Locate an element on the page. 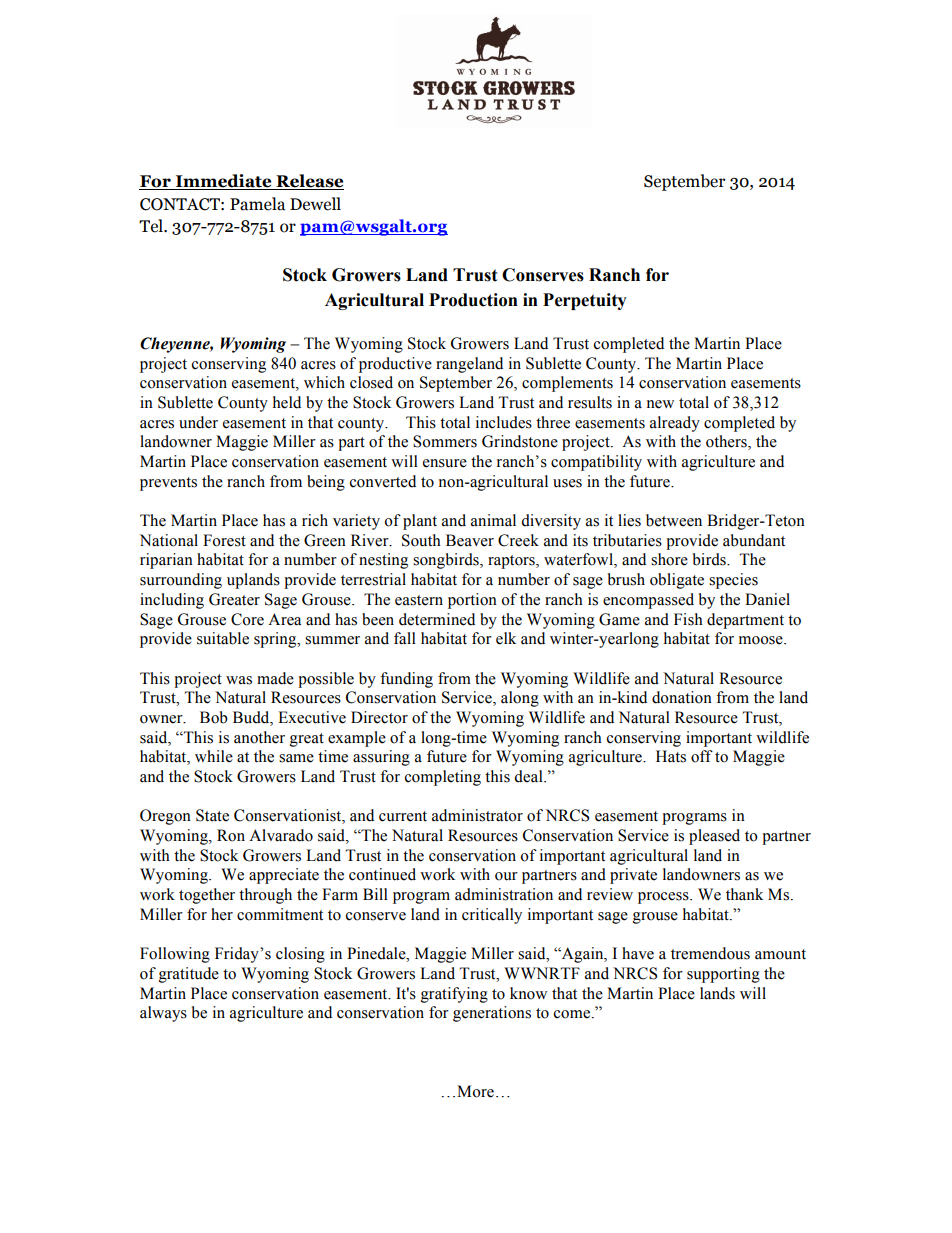  Production is located at coordinates (473, 300).
